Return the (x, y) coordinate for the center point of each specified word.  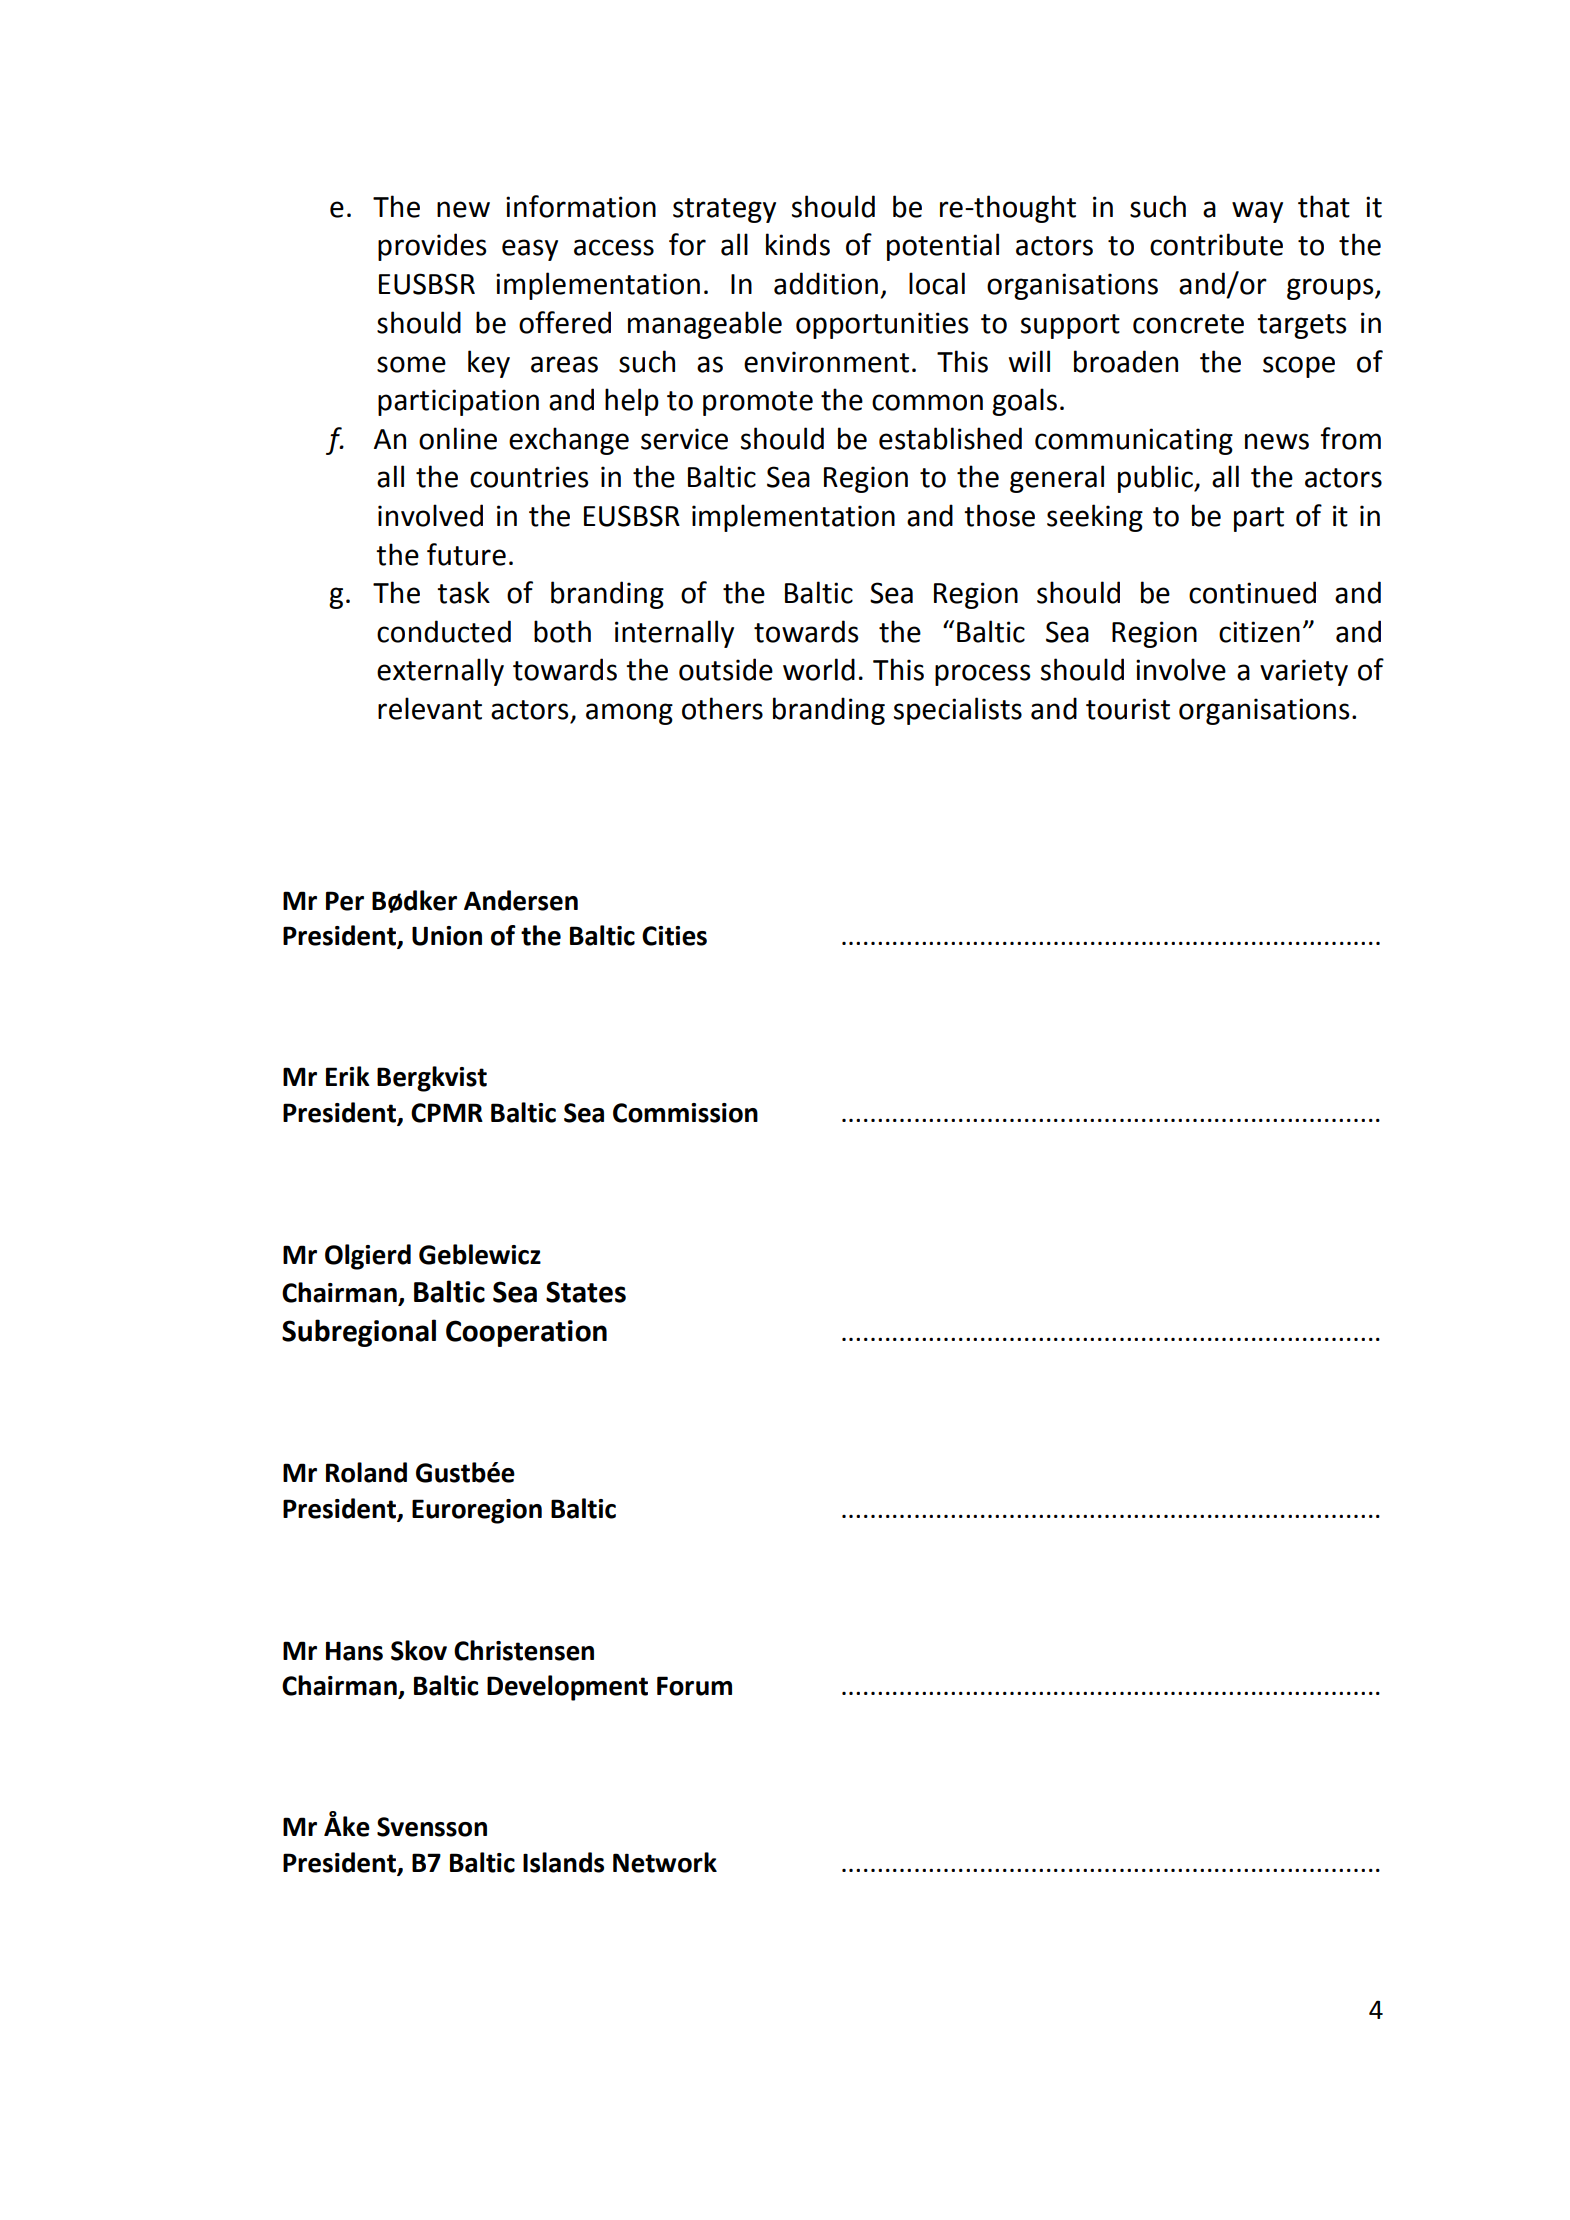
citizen (1259, 632)
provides (432, 247)
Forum (694, 1686)
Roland (366, 1472)
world (819, 669)
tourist (1128, 709)
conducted (444, 631)
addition (826, 283)
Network (665, 1862)
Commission (685, 1113)
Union (447, 936)
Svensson (432, 1827)
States (586, 1292)
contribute (1216, 244)
